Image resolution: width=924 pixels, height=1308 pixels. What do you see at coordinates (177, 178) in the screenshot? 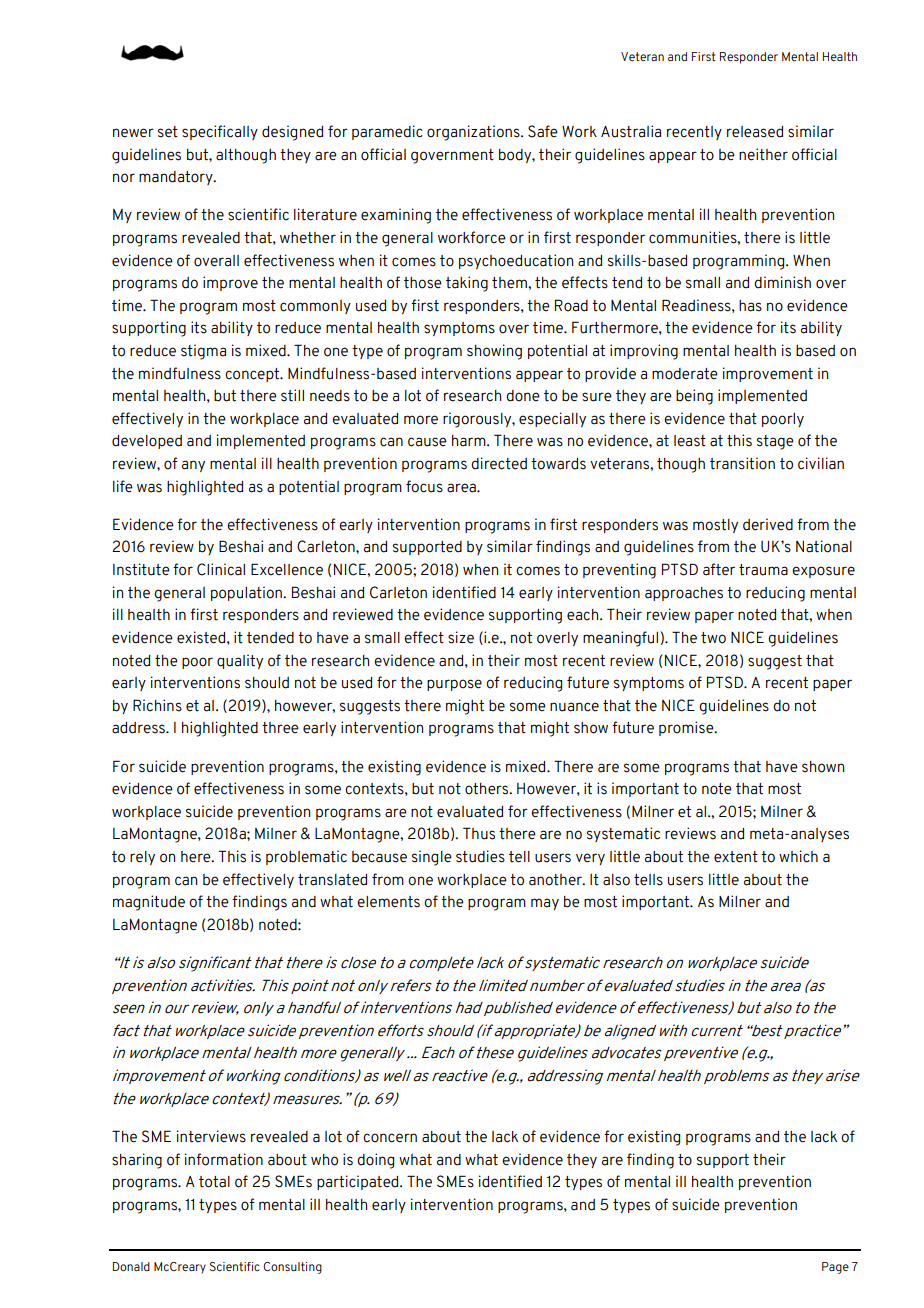
I see `mandatory` at bounding box center [177, 178].
